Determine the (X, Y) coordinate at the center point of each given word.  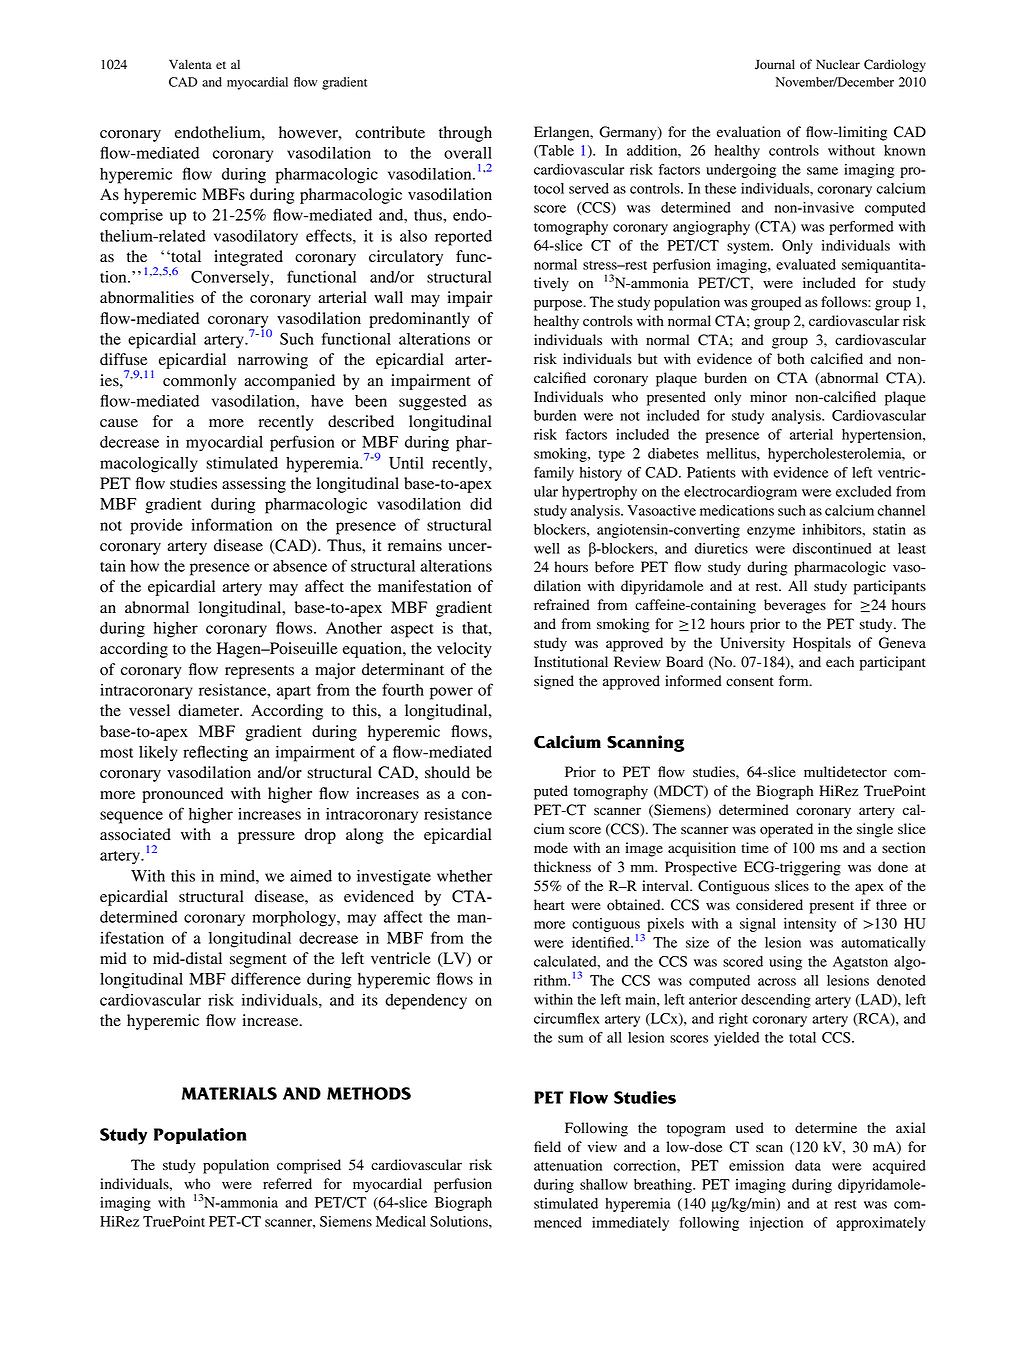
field (547, 1146)
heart (549, 904)
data (808, 1165)
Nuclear (838, 64)
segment (258, 961)
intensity (810, 925)
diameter (209, 710)
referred (287, 1183)
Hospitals (822, 644)
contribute (390, 132)
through (465, 134)
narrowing (273, 361)
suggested (433, 403)
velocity (464, 650)
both (790, 359)
